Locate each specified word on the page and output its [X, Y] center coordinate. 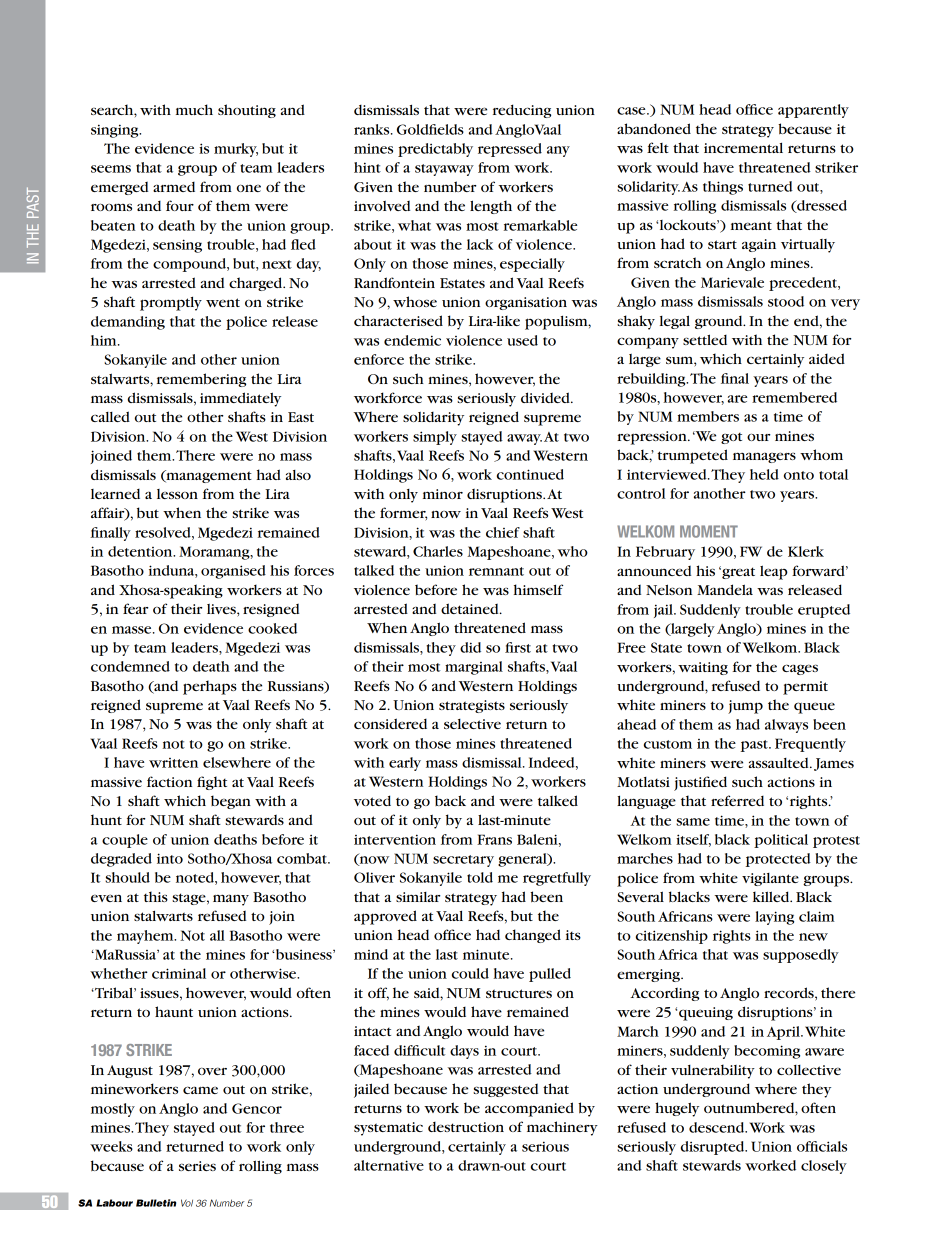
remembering [201, 380]
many [231, 900]
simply [435, 438]
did [470, 647]
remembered [794, 397]
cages [800, 669]
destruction [466, 1127]
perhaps [210, 687]
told [480, 877]
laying [774, 918]
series [197, 1166]
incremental [743, 147]
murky [236, 150]
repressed [510, 150]
